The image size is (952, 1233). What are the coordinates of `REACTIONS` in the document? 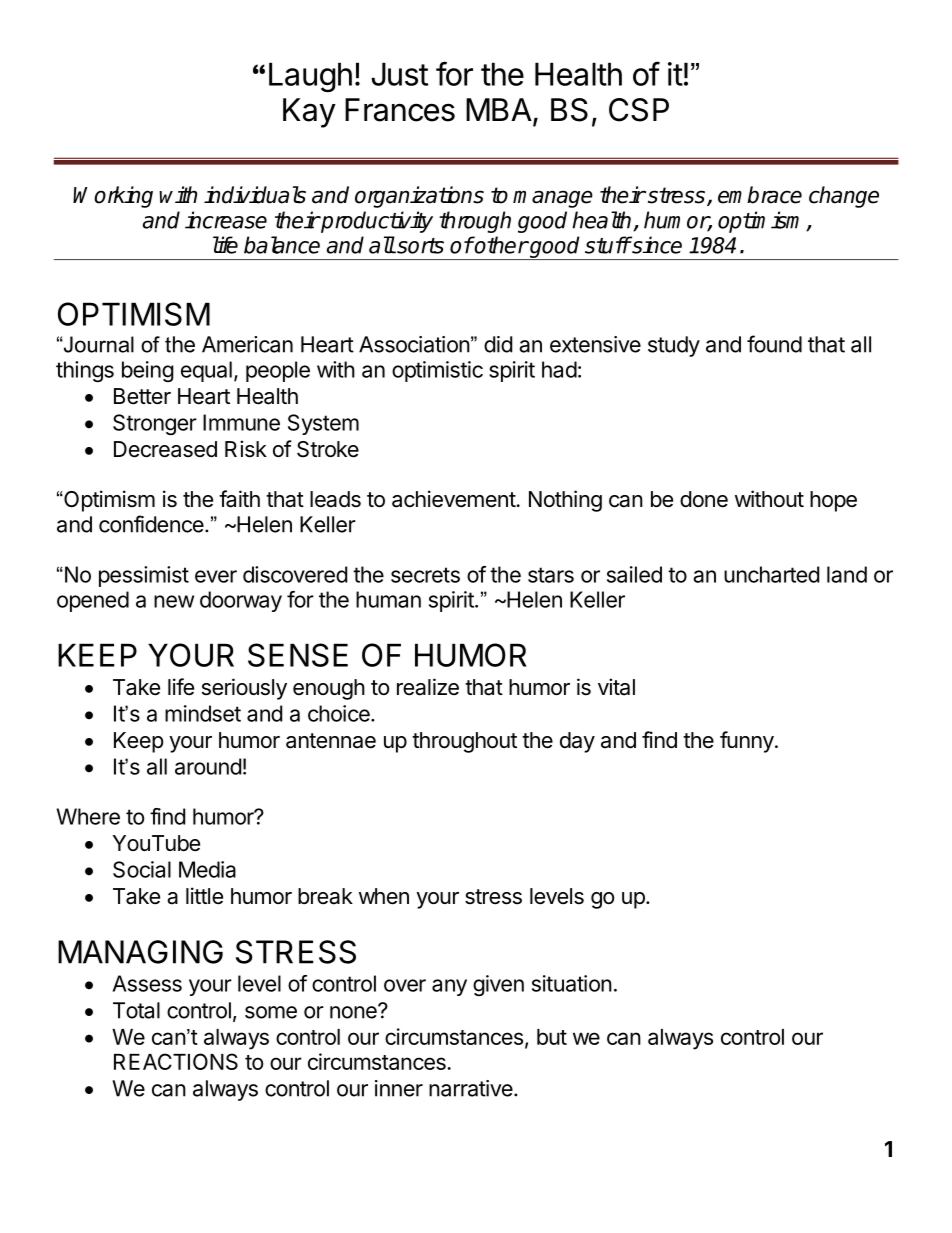 It's located at (176, 1061).
